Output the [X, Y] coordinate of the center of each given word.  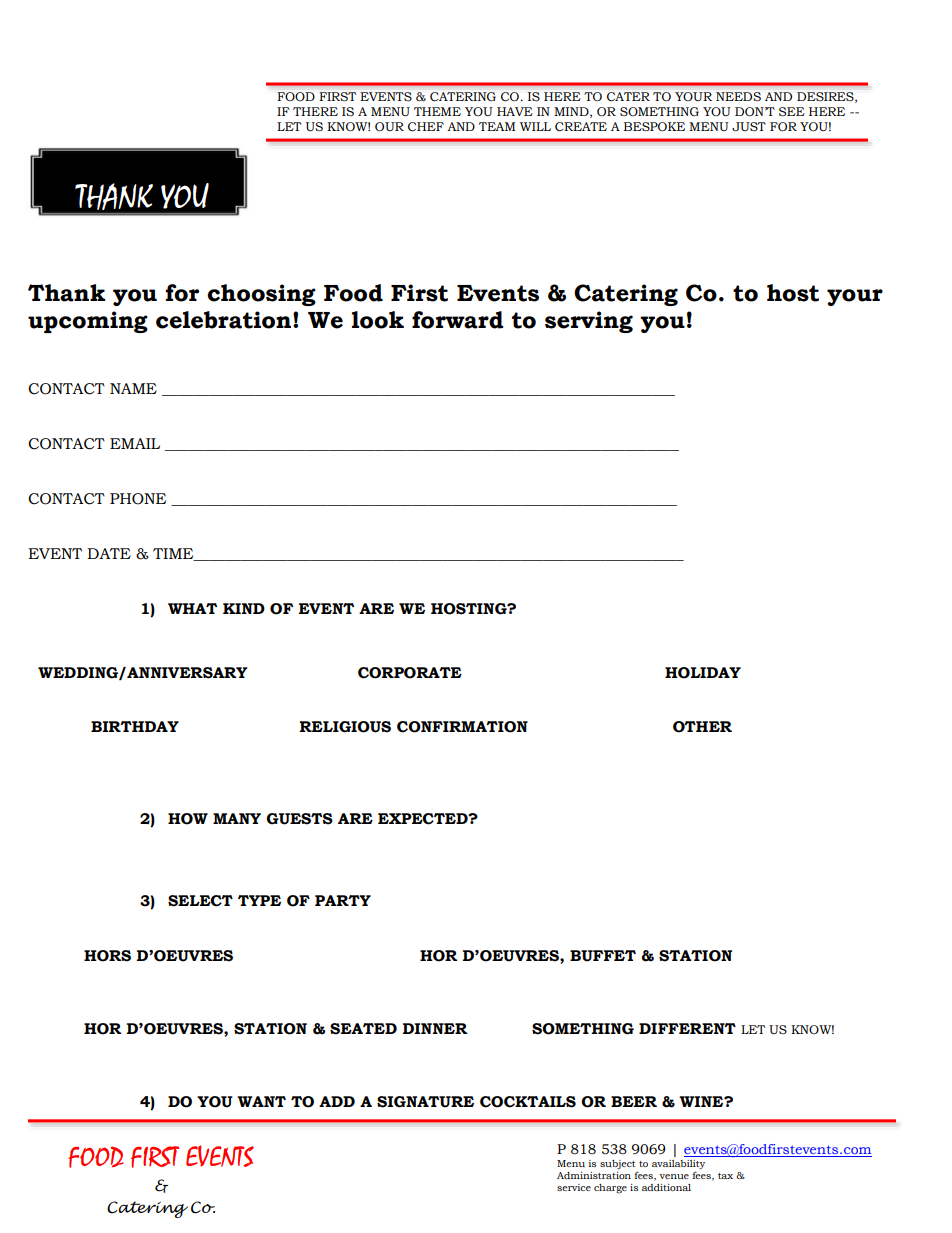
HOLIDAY [703, 673]
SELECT [200, 901]
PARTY [343, 900]
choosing [261, 295]
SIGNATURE [425, 1102]
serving [589, 322]
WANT [261, 1101]
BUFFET [603, 956]
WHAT [192, 608]
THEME [437, 111]
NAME [133, 388]
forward [457, 320]
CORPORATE [410, 673]
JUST [749, 127]
